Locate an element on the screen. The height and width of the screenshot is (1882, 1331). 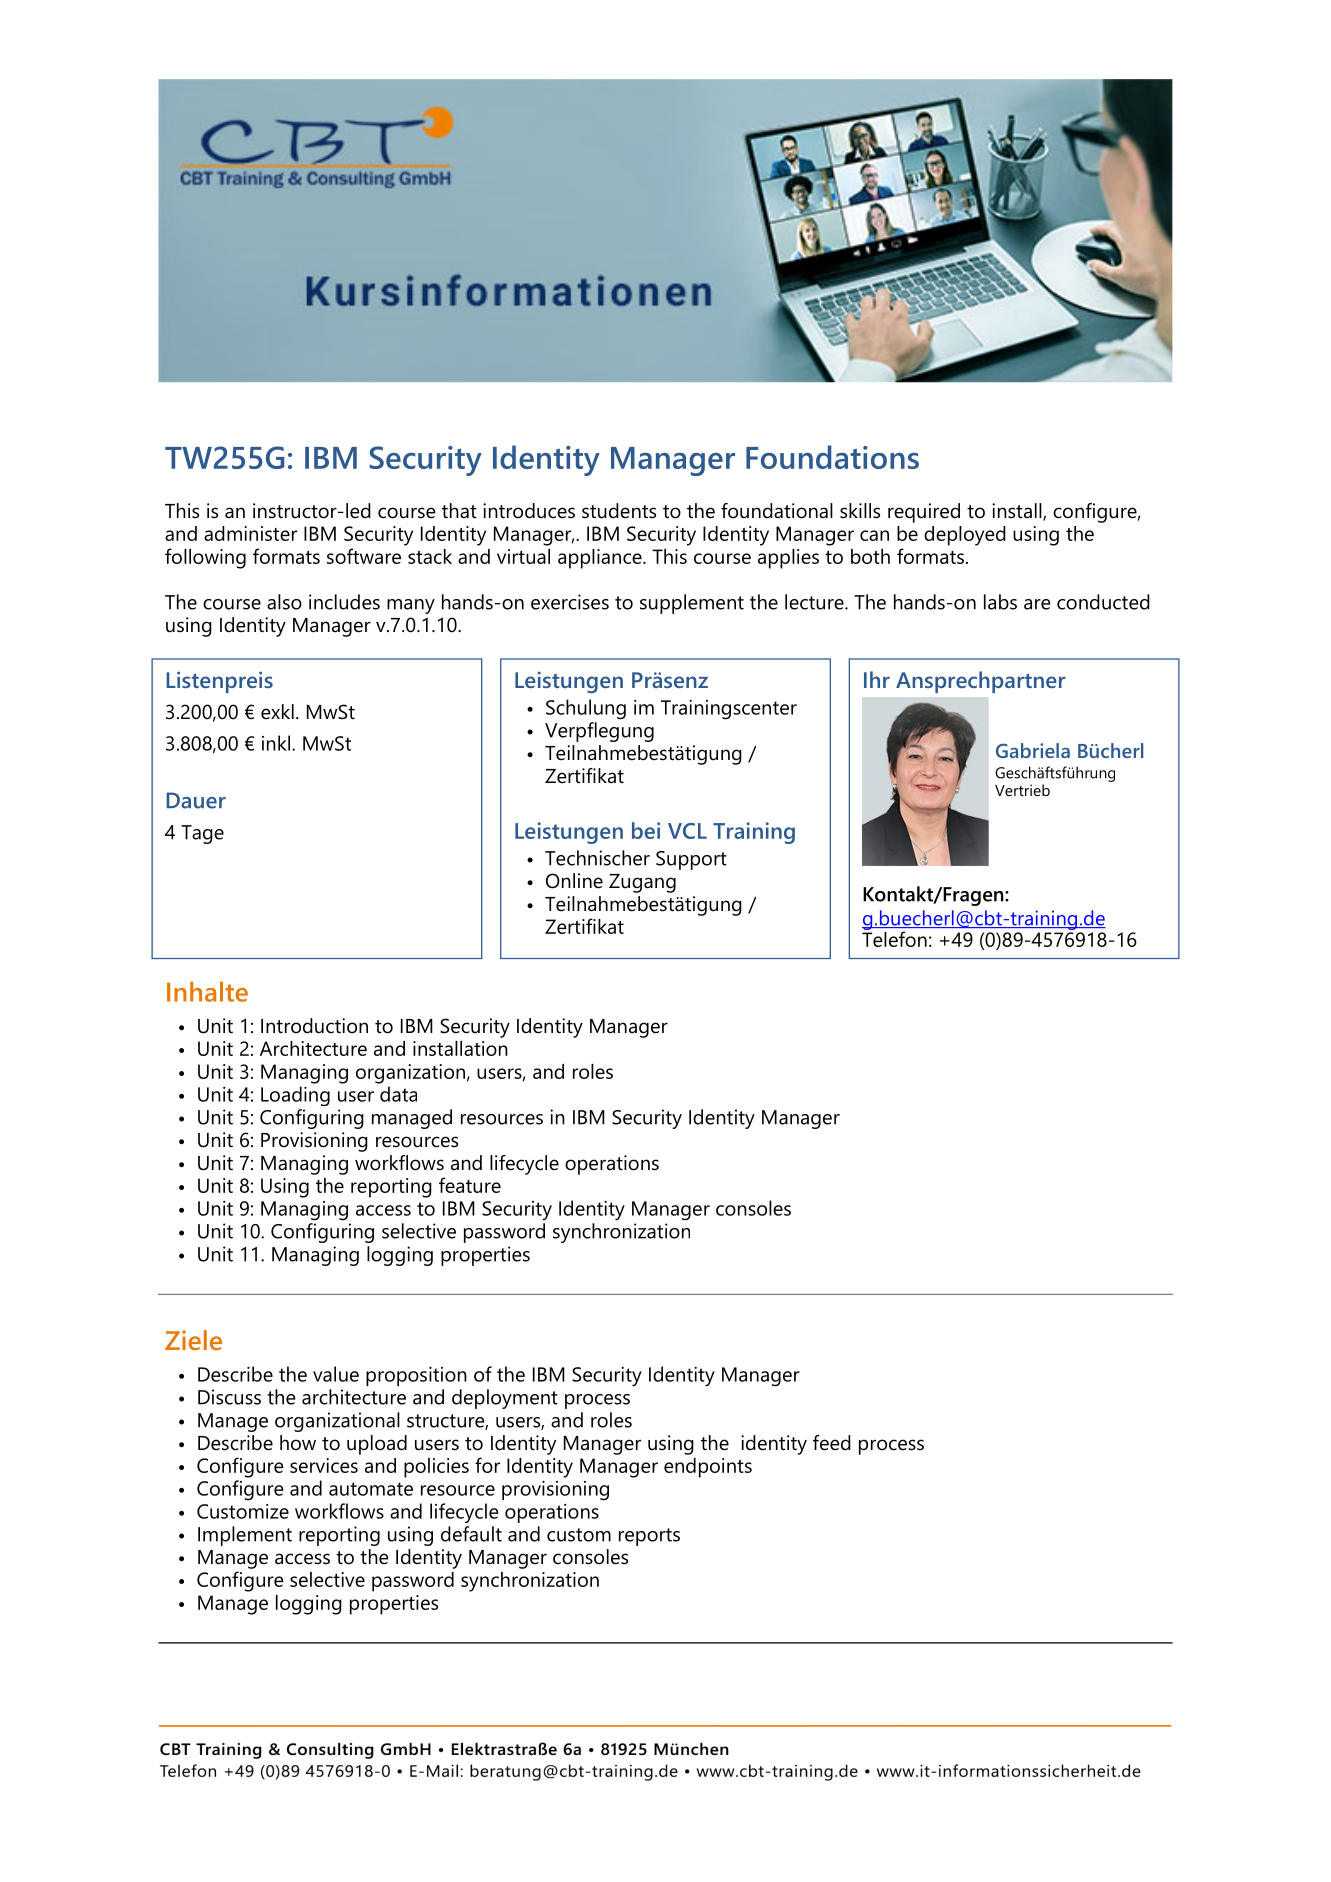
services is located at coordinates (324, 1465).
